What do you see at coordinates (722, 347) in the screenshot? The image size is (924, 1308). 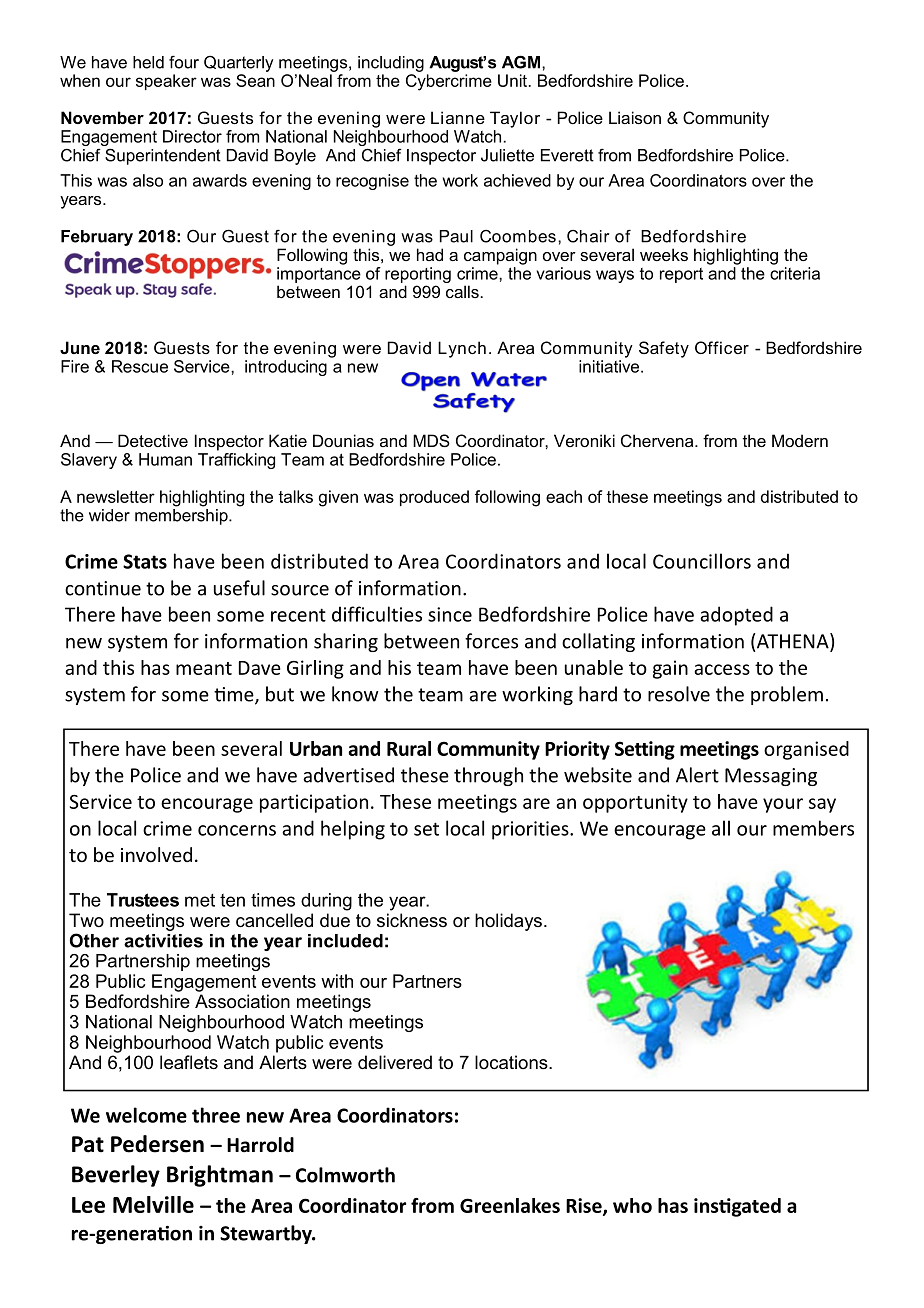 I see `Officer` at bounding box center [722, 347].
